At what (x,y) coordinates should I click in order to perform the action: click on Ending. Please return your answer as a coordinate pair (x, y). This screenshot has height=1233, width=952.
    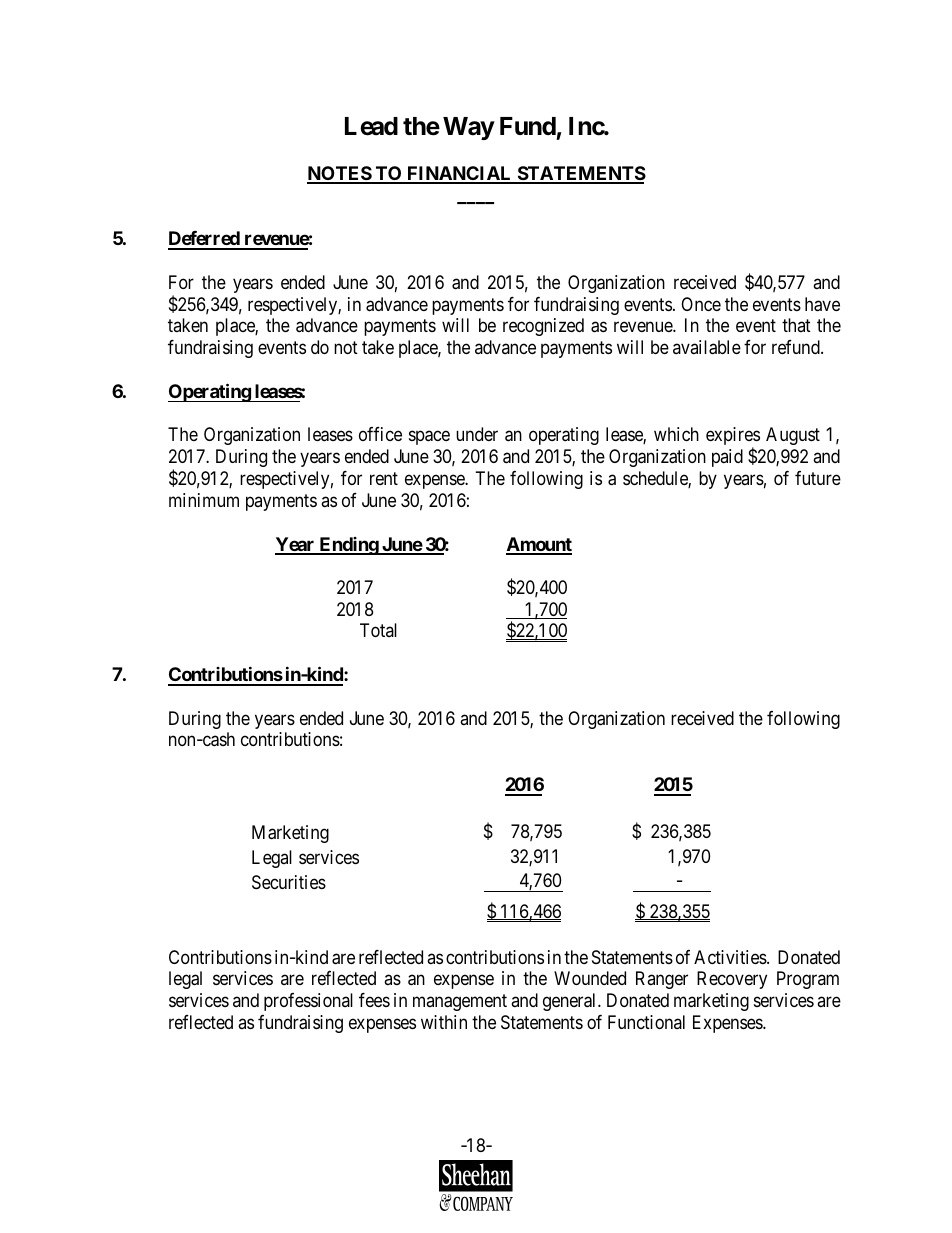
    Looking at the image, I should click on (348, 546).
